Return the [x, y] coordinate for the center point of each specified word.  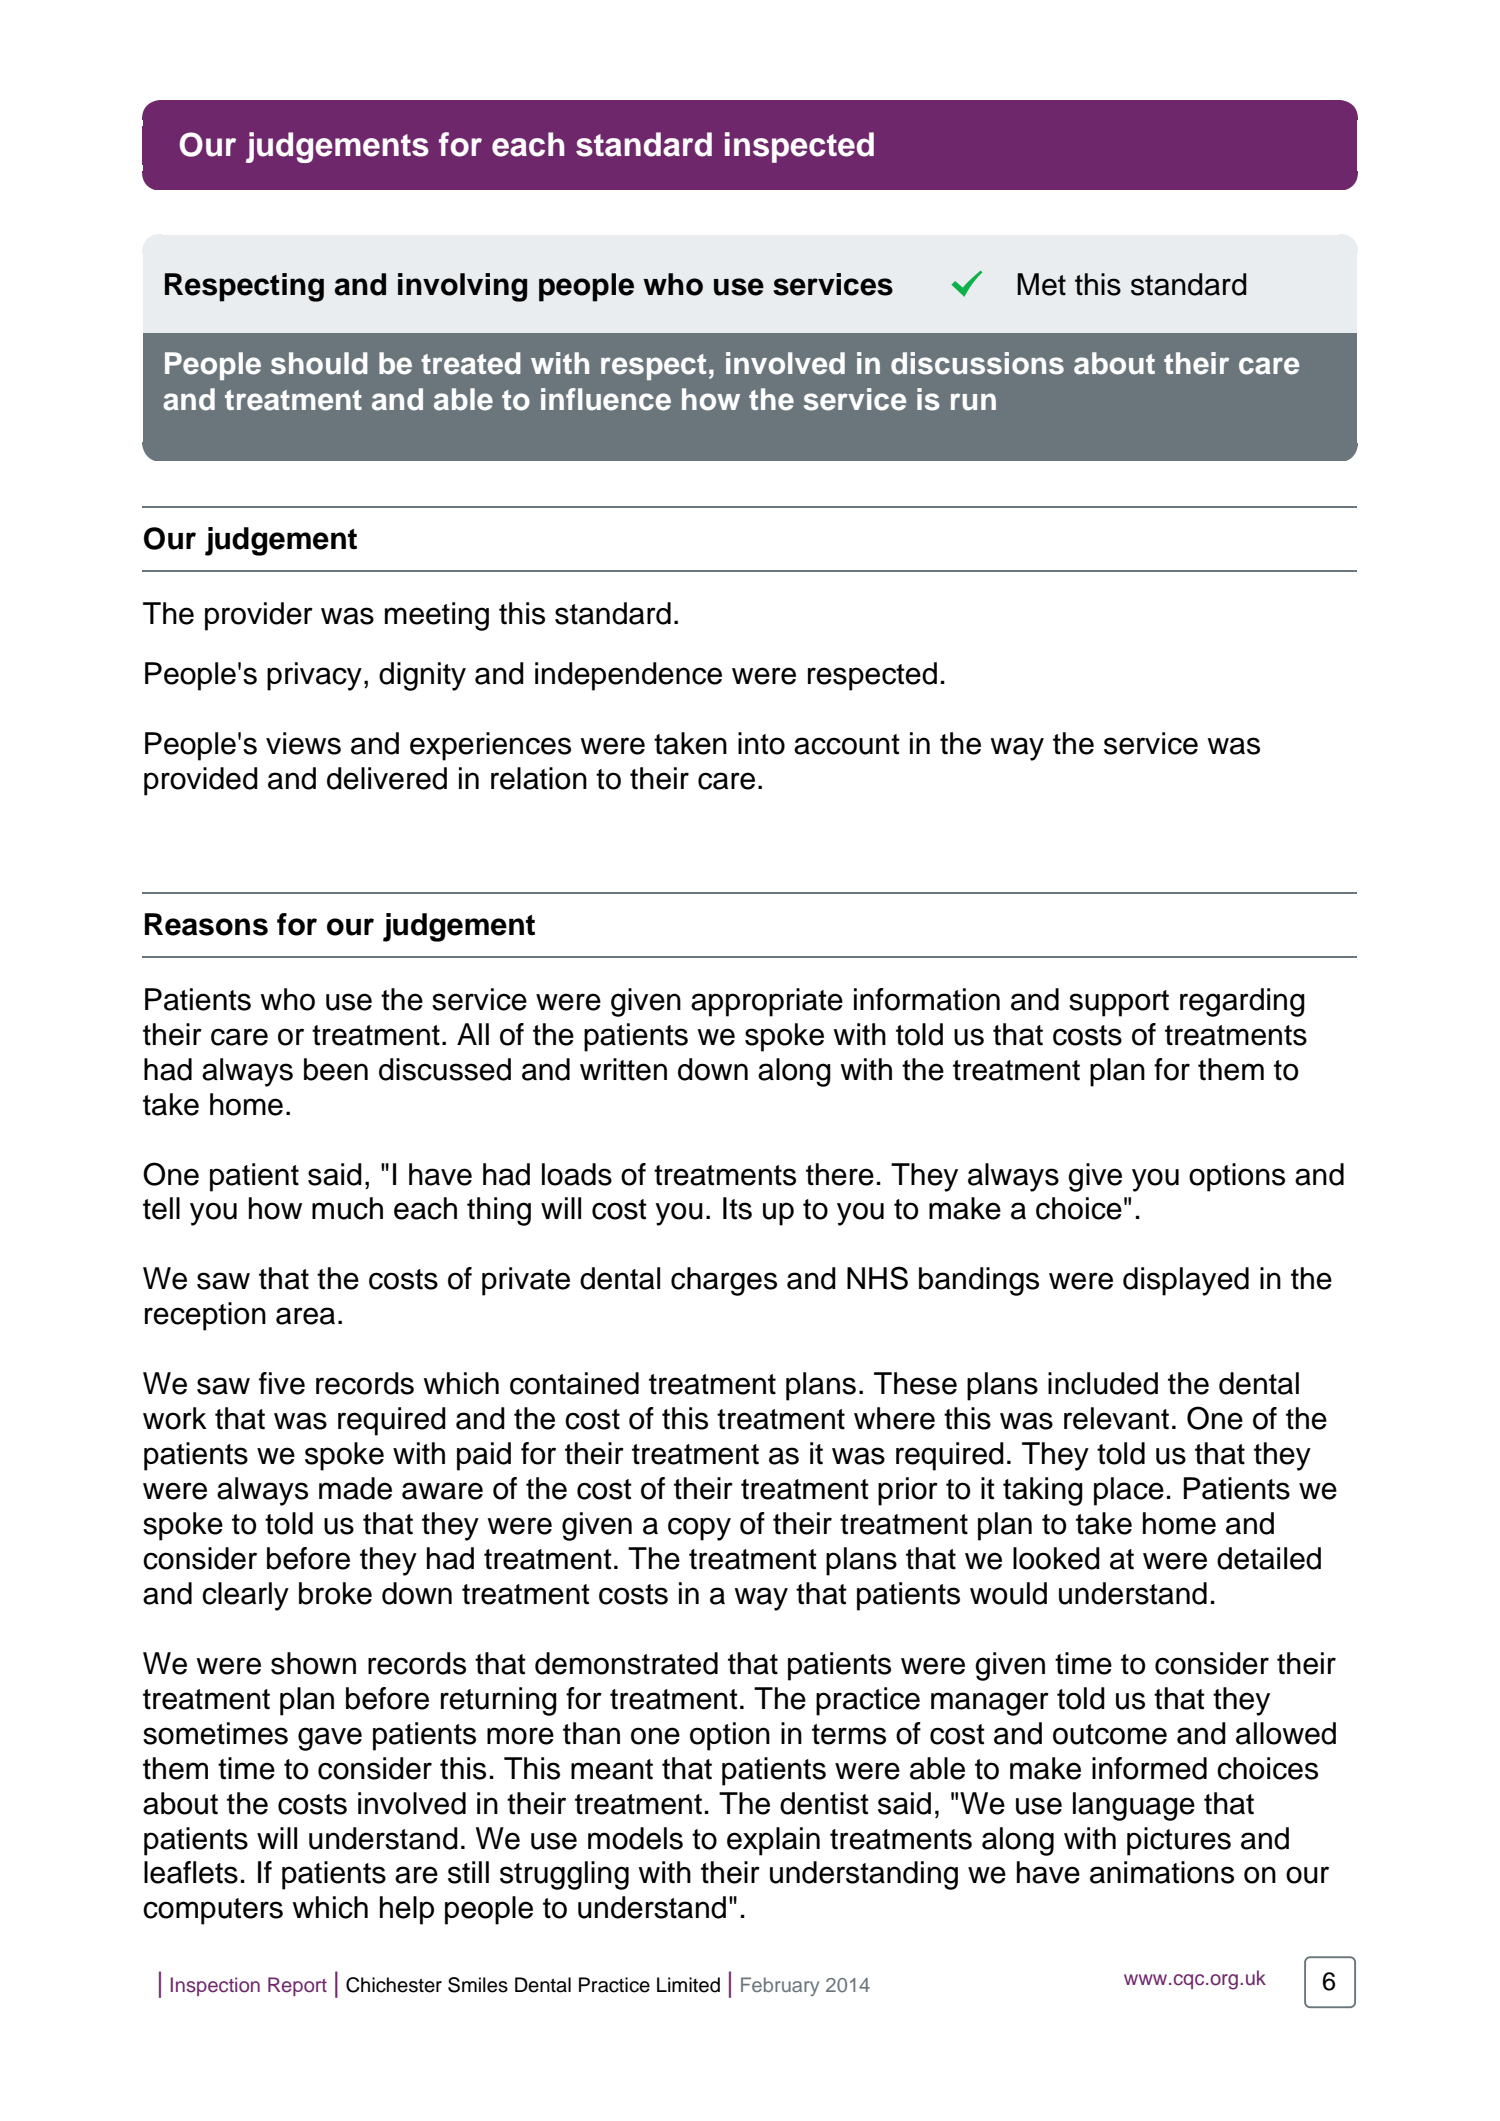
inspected [799, 147]
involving [462, 287]
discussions [977, 363]
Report [297, 1986]
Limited [688, 1985]
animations [1162, 1872]
